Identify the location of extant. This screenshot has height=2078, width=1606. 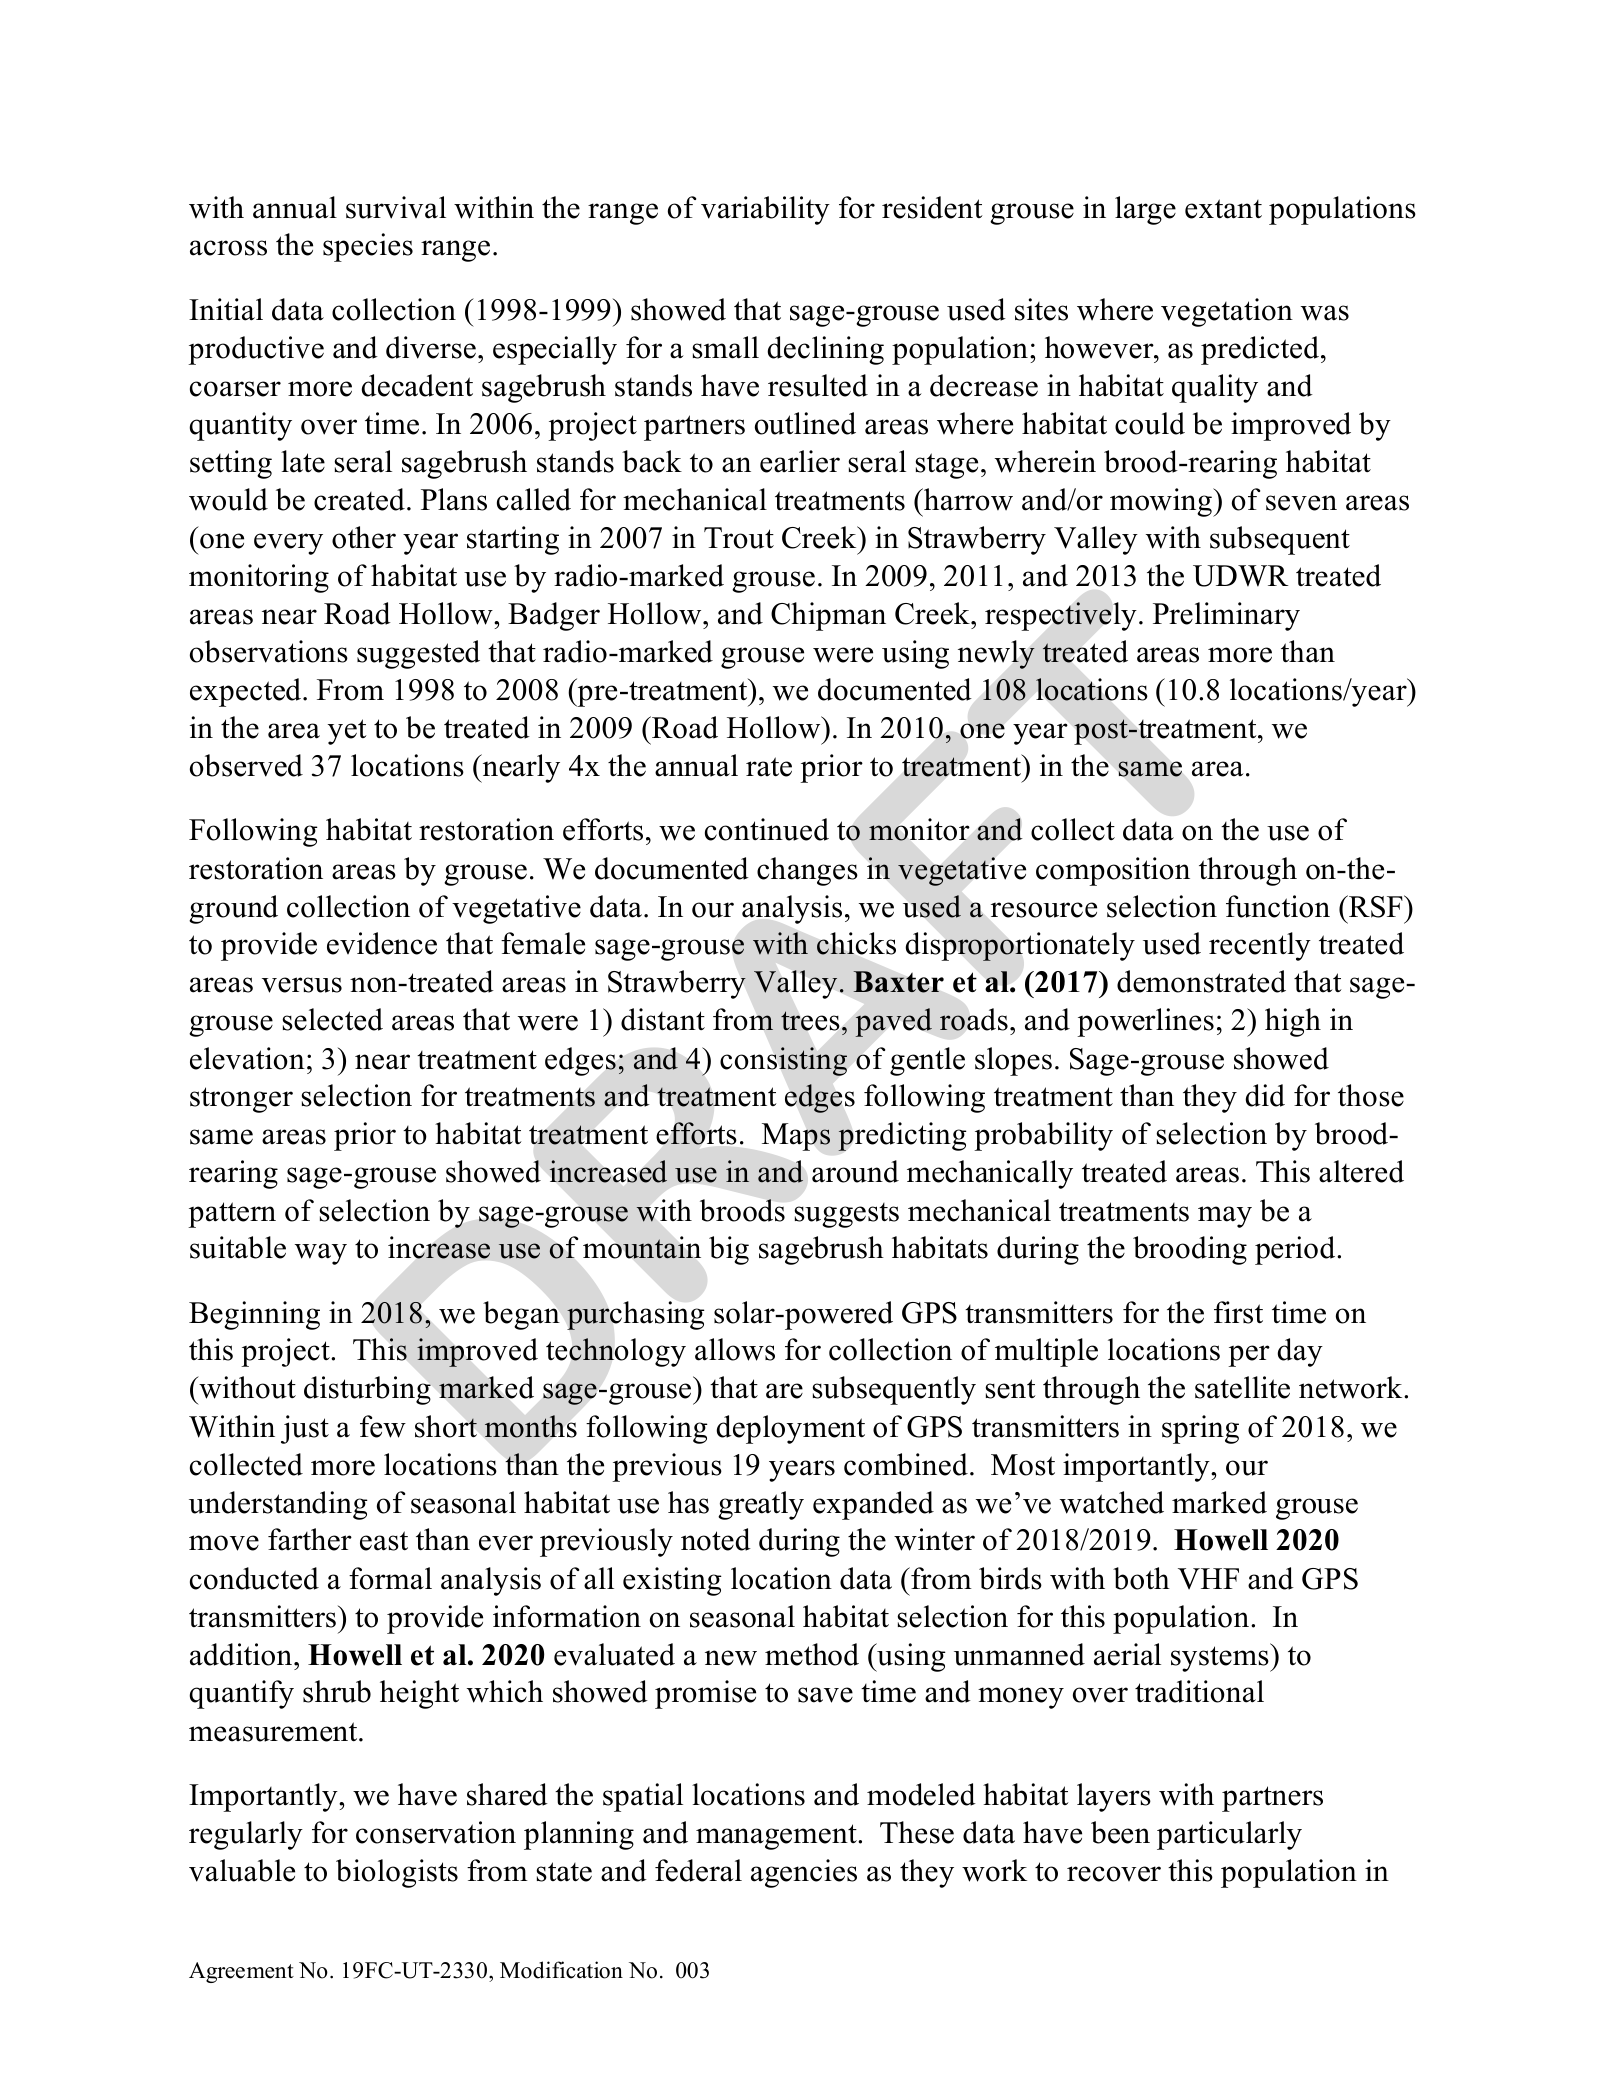
(1223, 209).
